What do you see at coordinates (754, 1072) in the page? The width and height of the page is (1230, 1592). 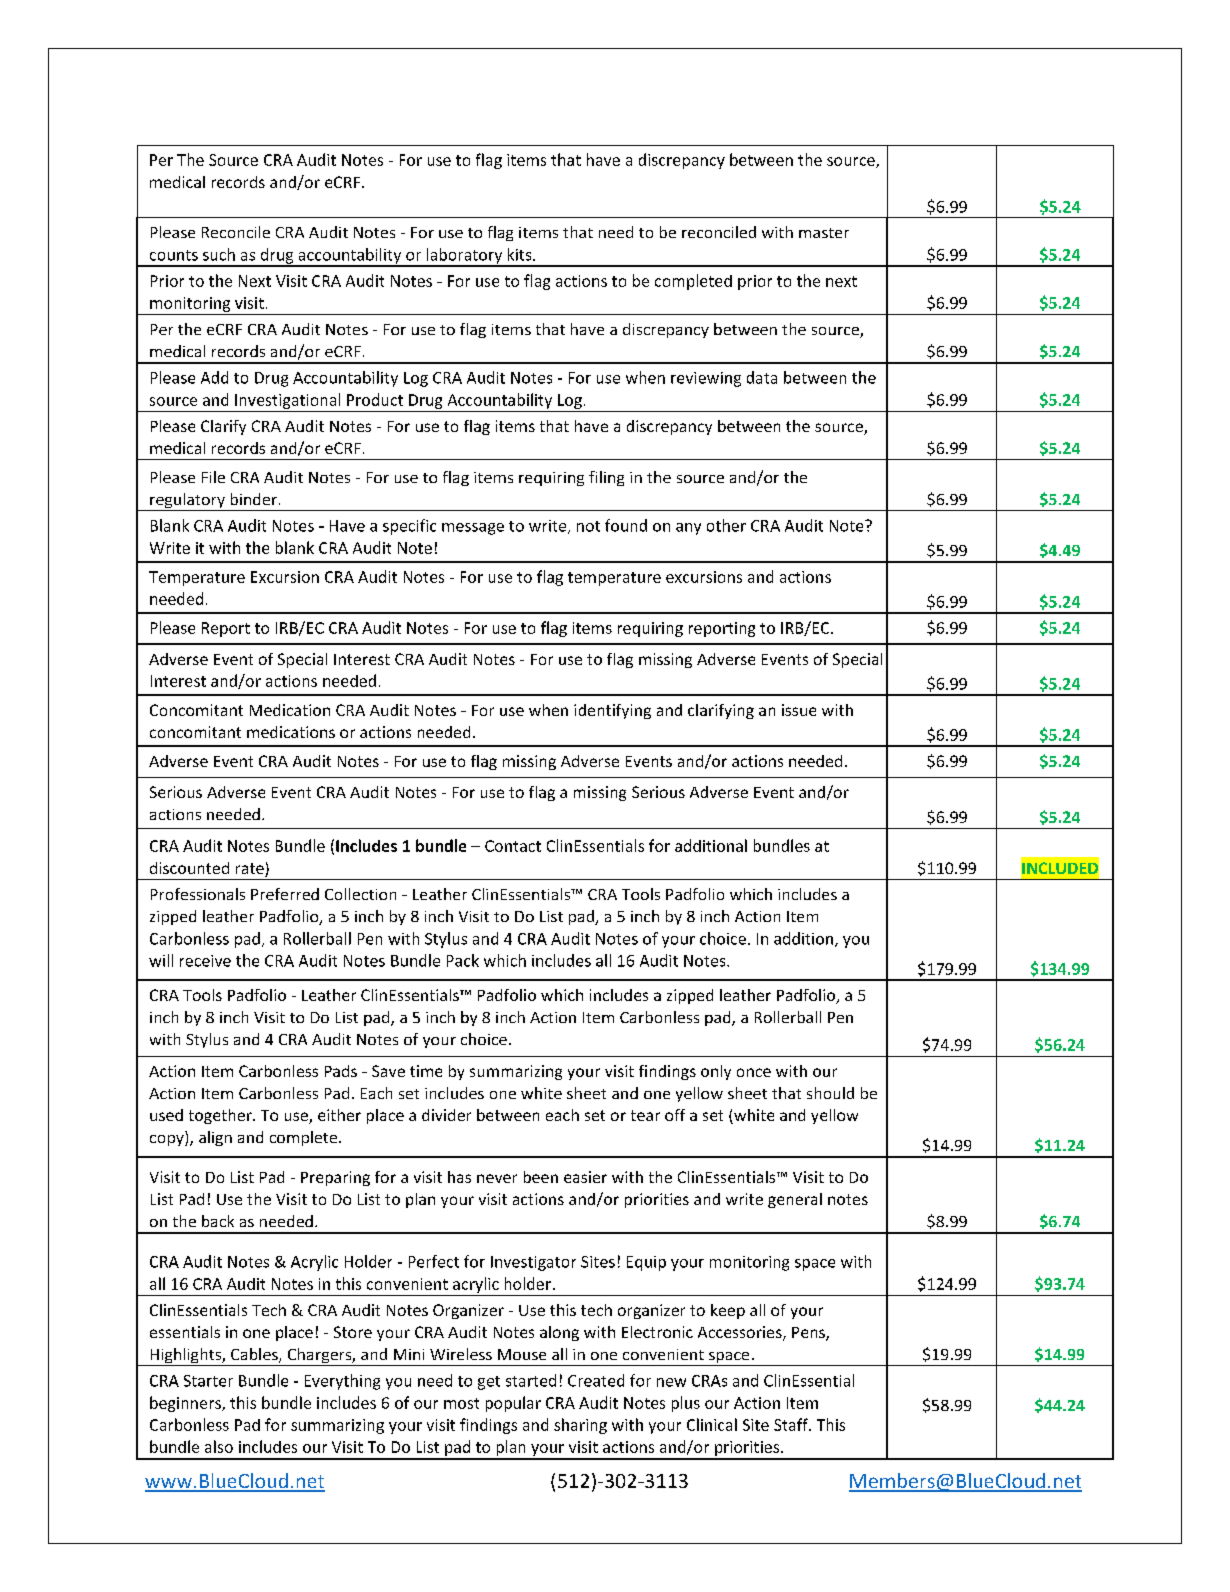 I see `once` at bounding box center [754, 1072].
